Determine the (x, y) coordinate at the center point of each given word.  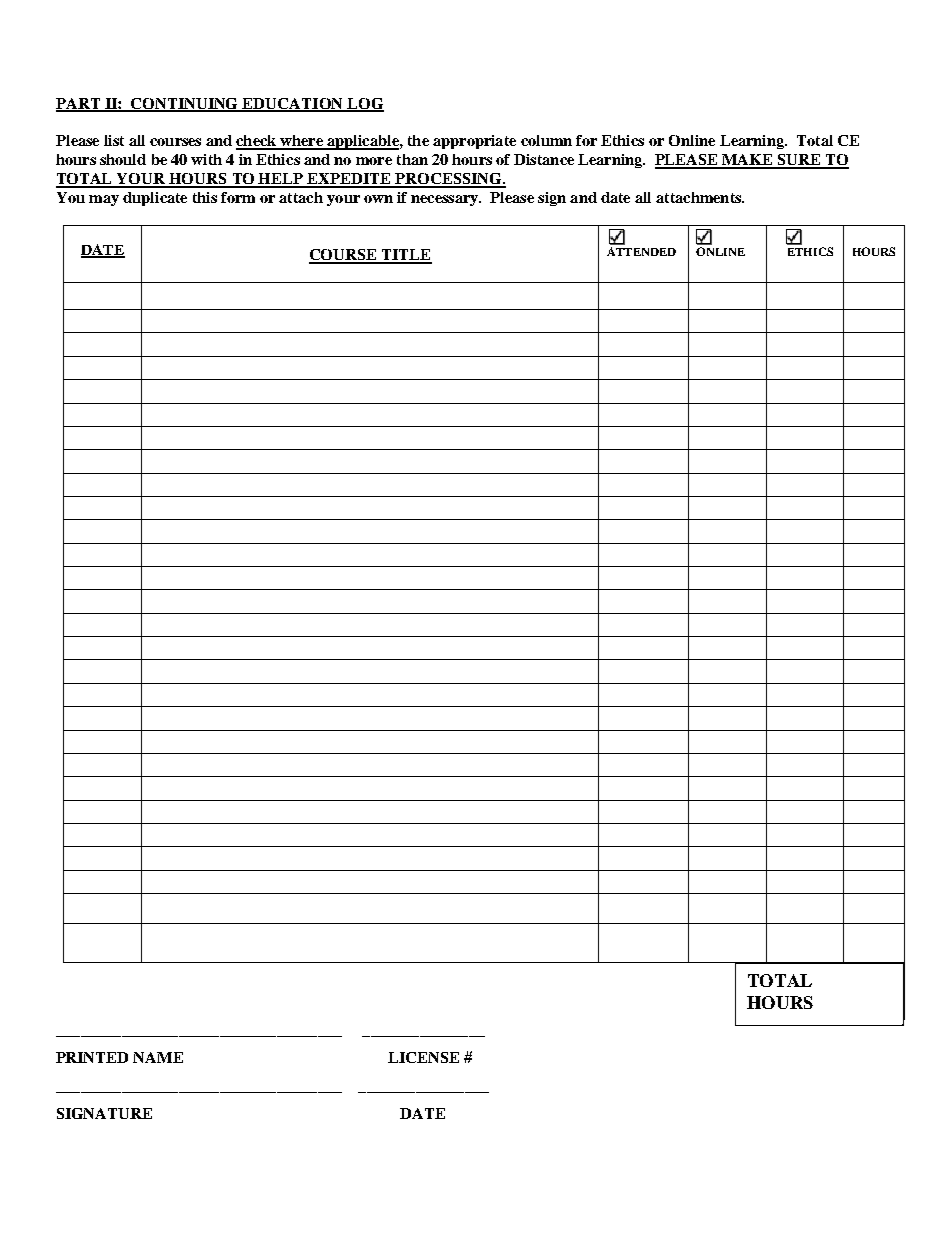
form (238, 197)
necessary (445, 200)
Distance (544, 159)
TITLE (405, 256)
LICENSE (423, 1057)
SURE (799, 161)
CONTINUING (185, 104)
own (378, 199)
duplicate (155, 199)
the (418, 140)
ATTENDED (641, 251)
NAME (158, 1057)
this (205, 197)
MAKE (747, 161)
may (104, 200)
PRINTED (92, 1057)
